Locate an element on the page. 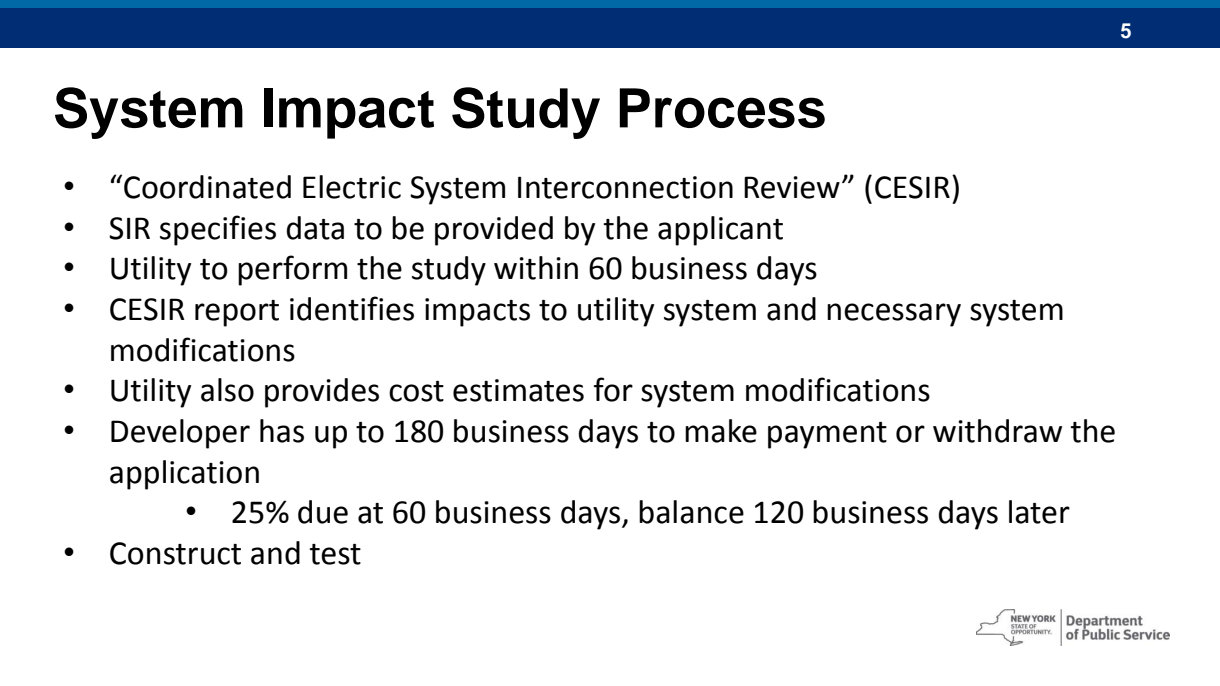  Coordinated is located at coordinates (207, 187).
